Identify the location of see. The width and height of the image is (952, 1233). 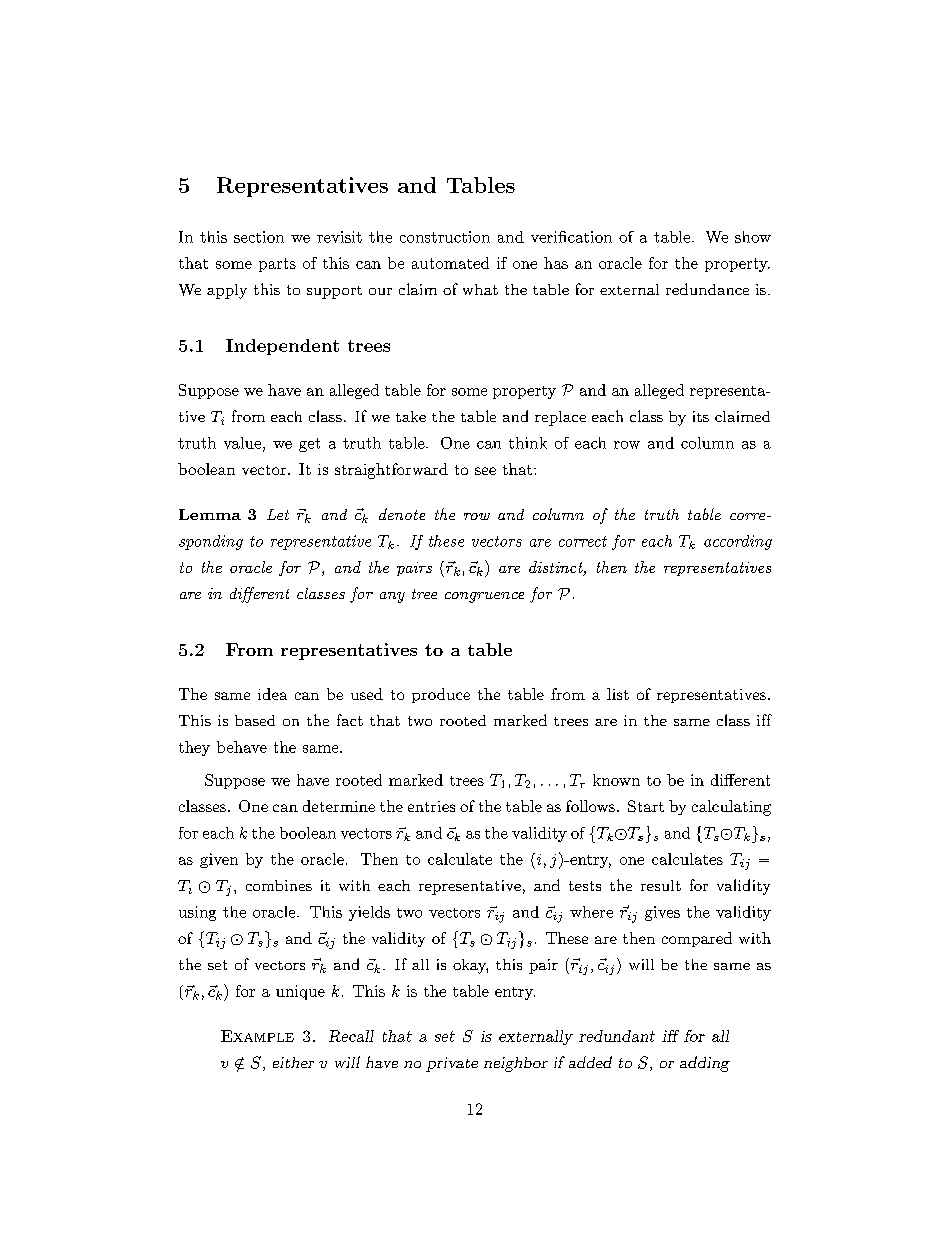
(485, 471).
